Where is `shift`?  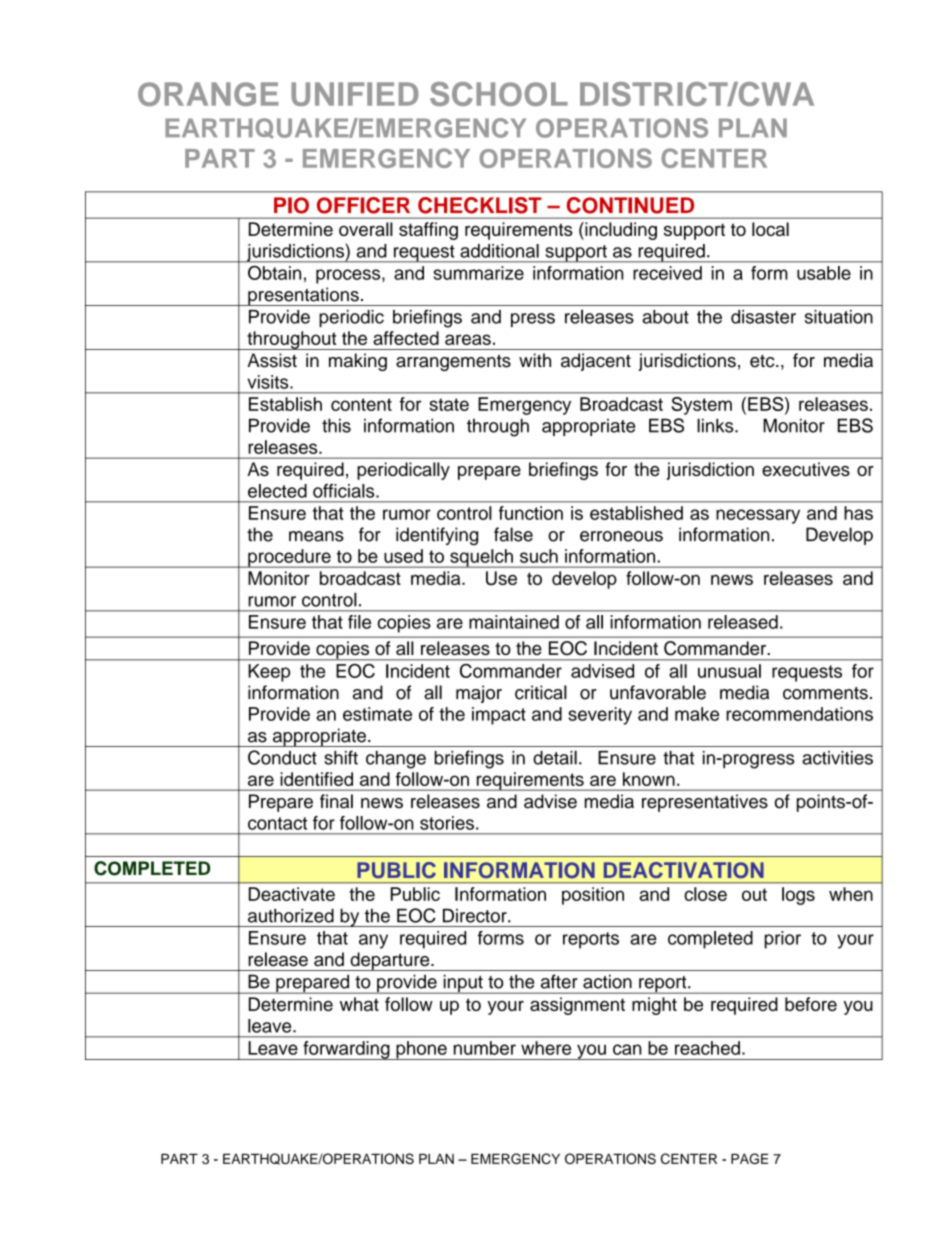 shift is located at coordinates (341, 757).
